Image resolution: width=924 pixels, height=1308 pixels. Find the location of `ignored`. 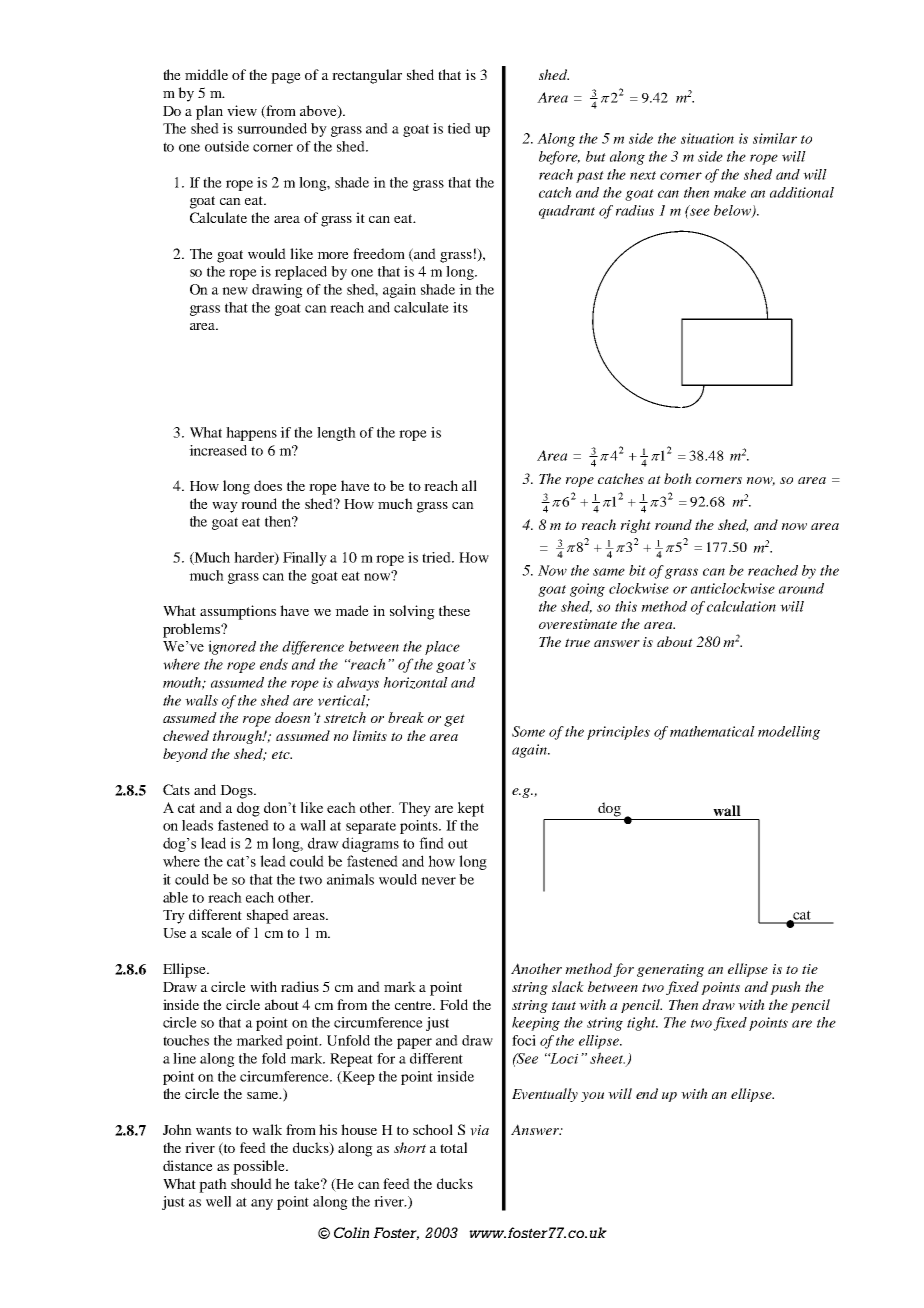

ignored is located at coordinates (232, 647).
